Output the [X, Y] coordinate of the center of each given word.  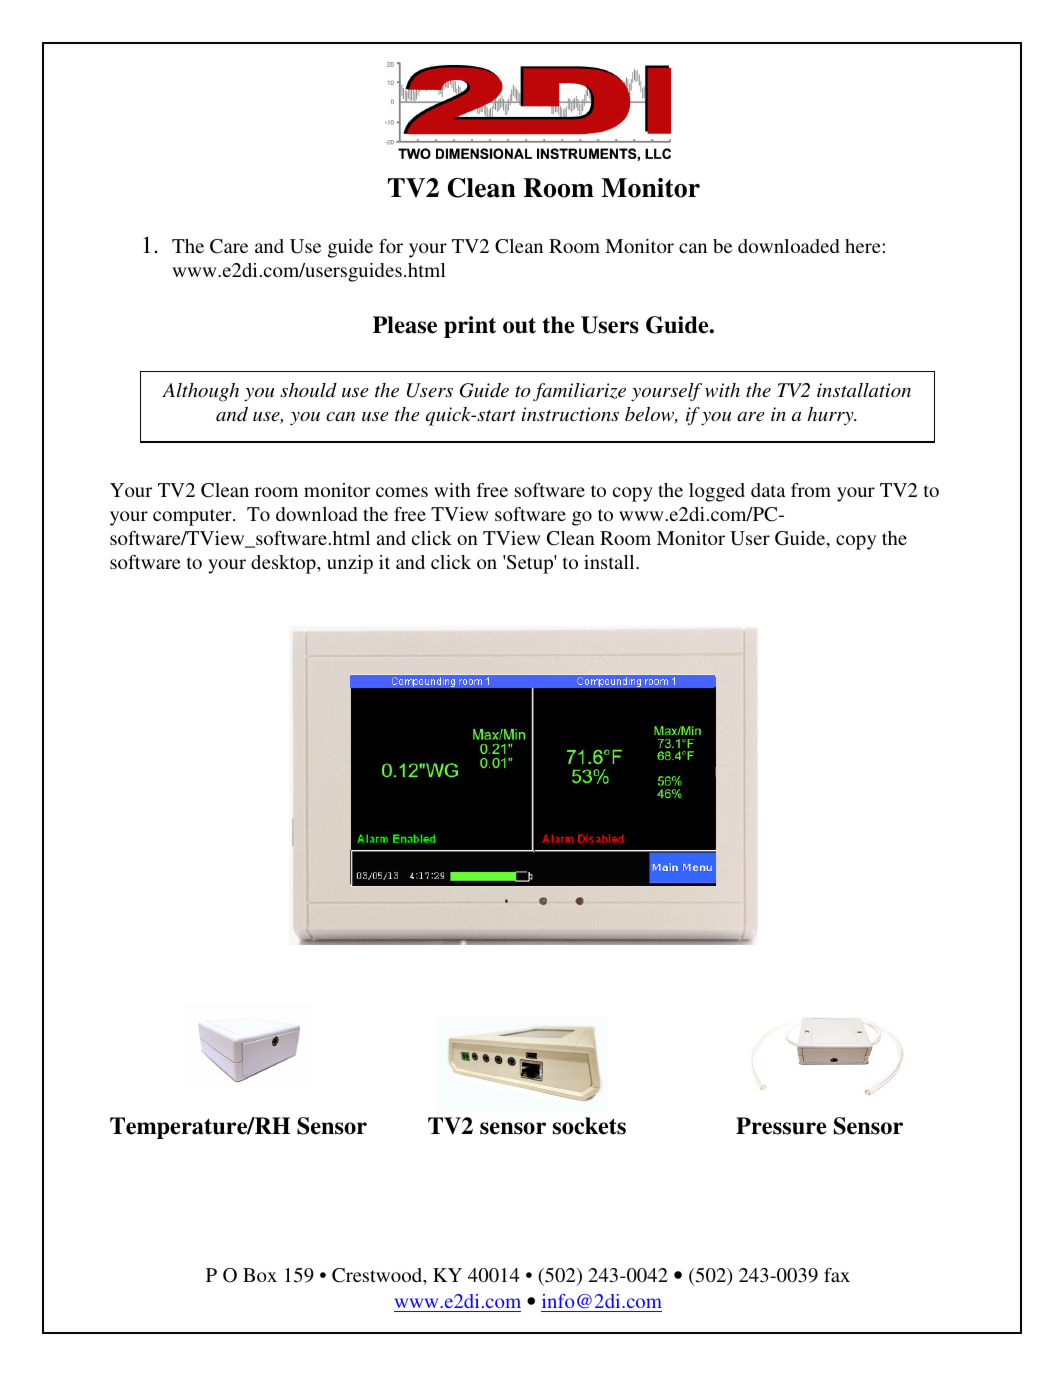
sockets [589, 1126]
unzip [350, 564]
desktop [284, 564]
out [519, 325]
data [768, 490]
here [864, 246]
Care [229, 246]
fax [837, 1275]
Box [260, 1275]
